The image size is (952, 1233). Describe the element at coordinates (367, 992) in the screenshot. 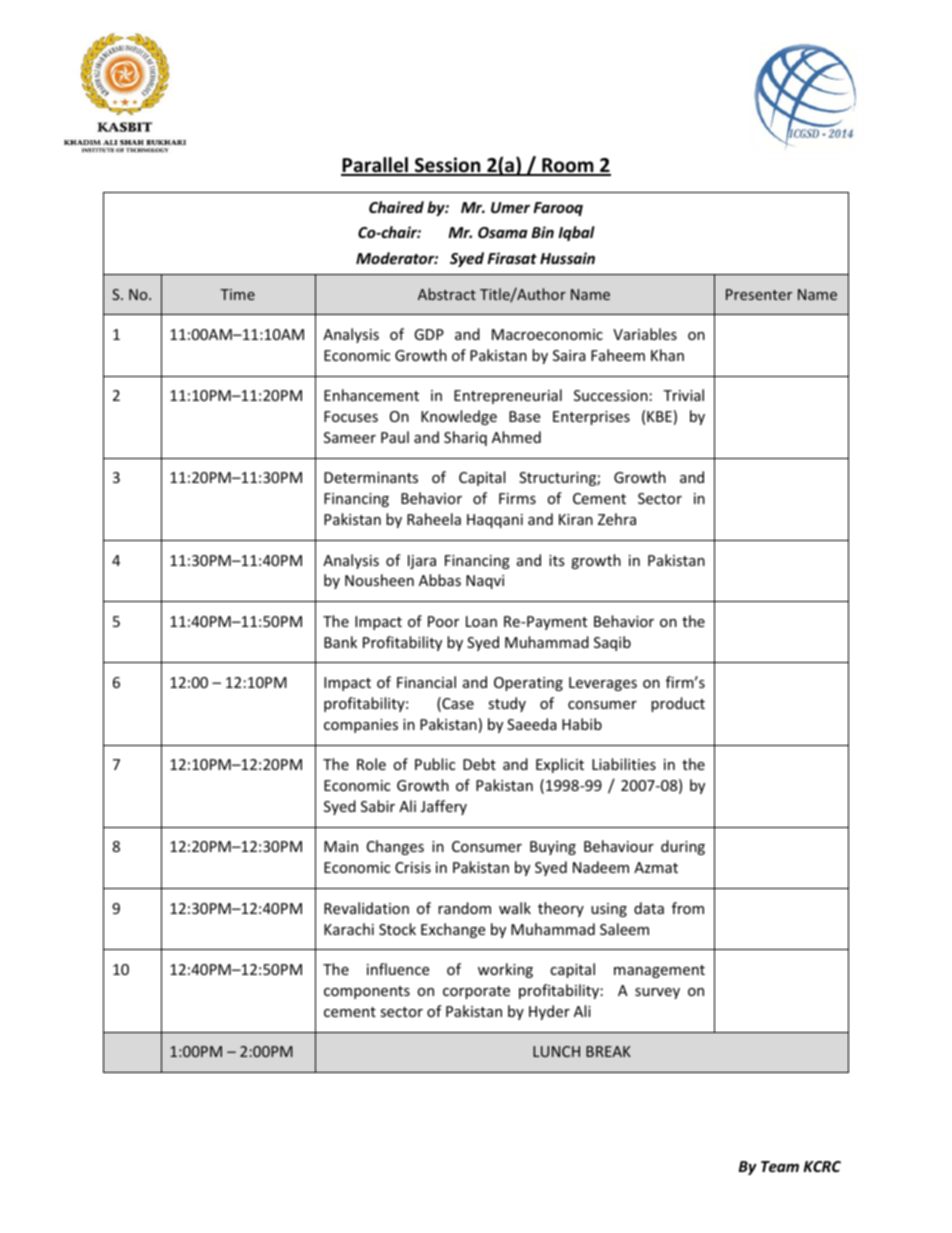

I see `components` at that location.
